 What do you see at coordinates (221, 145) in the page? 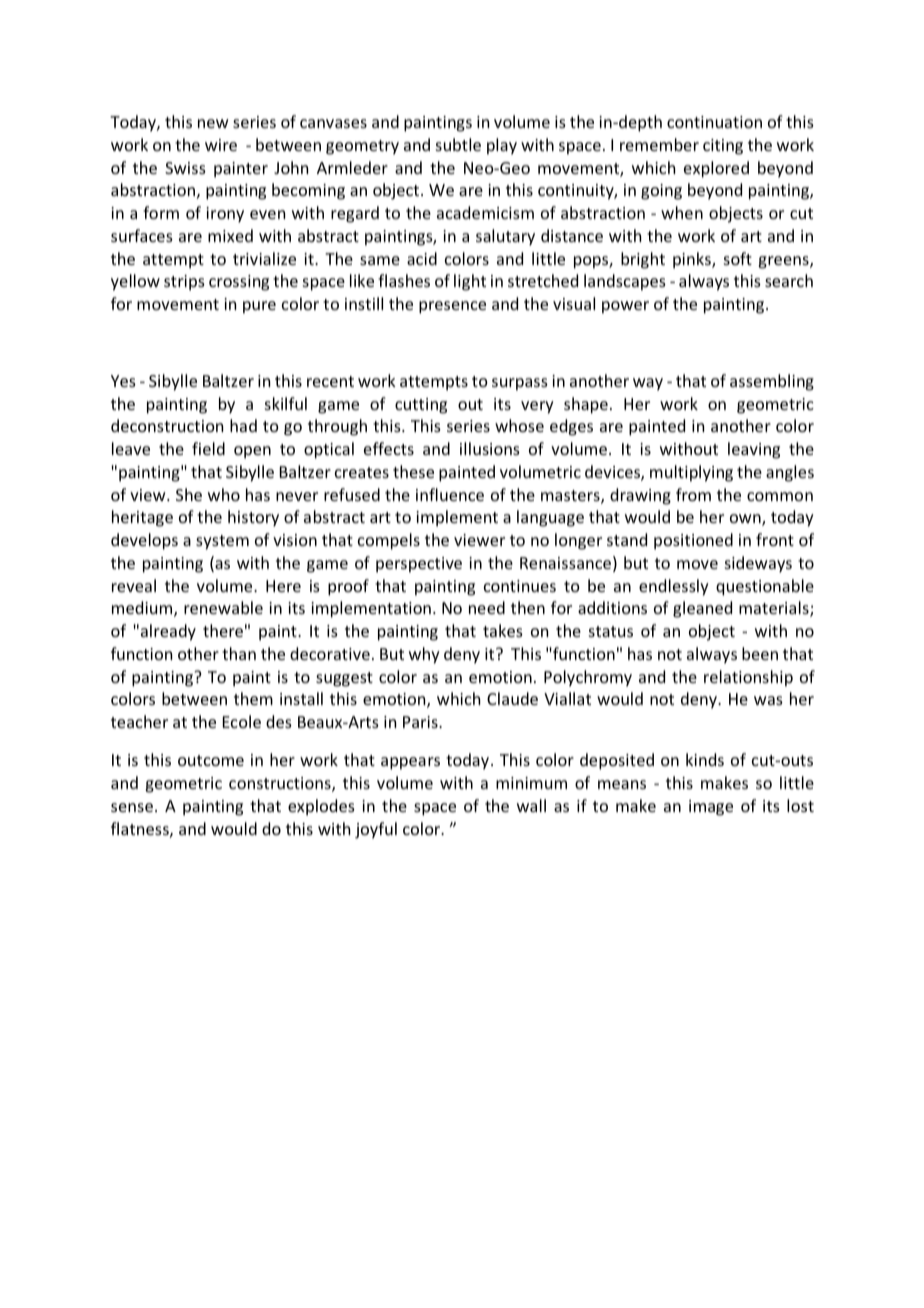
I see `wire` at bounding box center [221, 145].
